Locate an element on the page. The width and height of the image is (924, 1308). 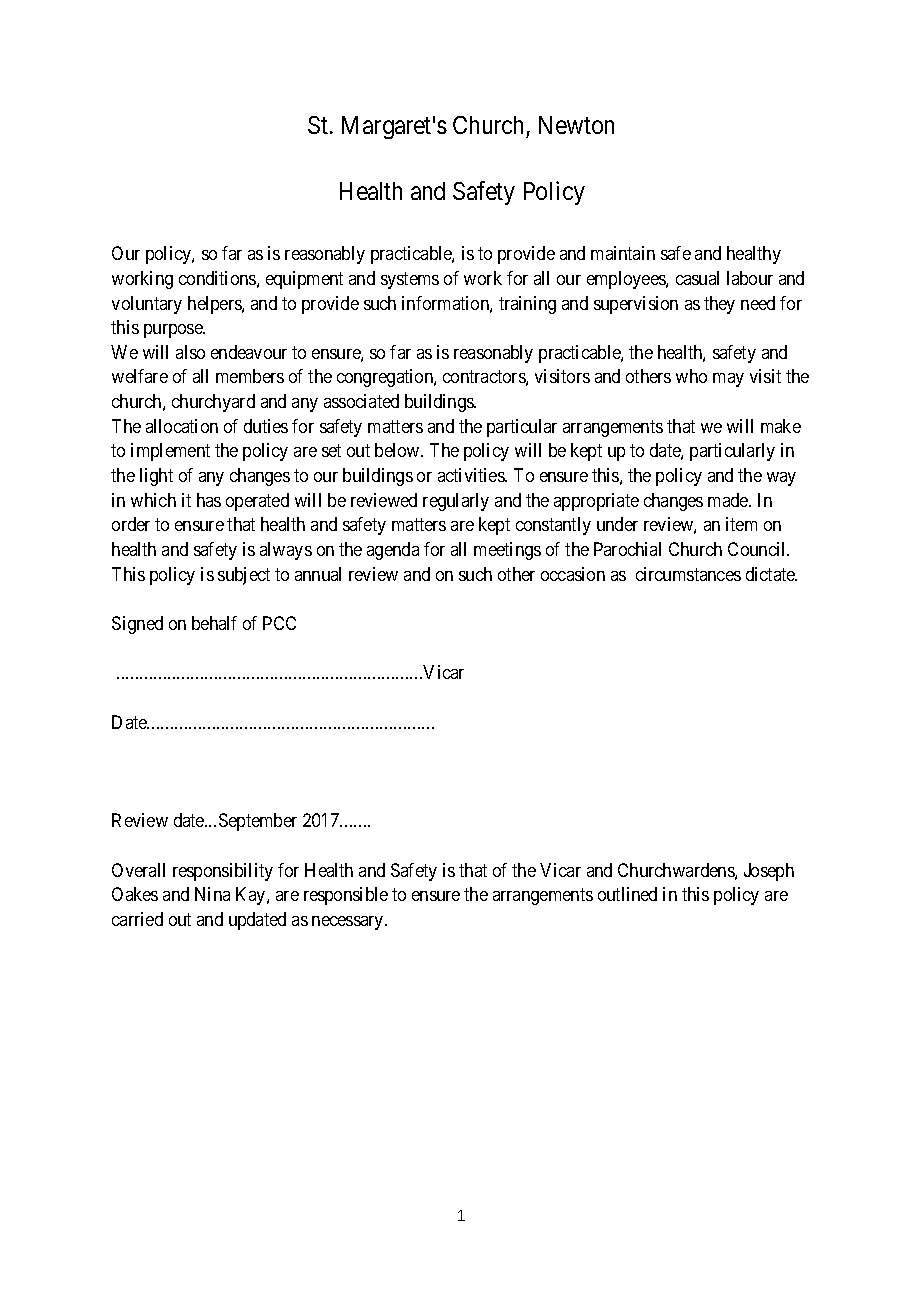
equipment is located at coordinates (304, 280).
